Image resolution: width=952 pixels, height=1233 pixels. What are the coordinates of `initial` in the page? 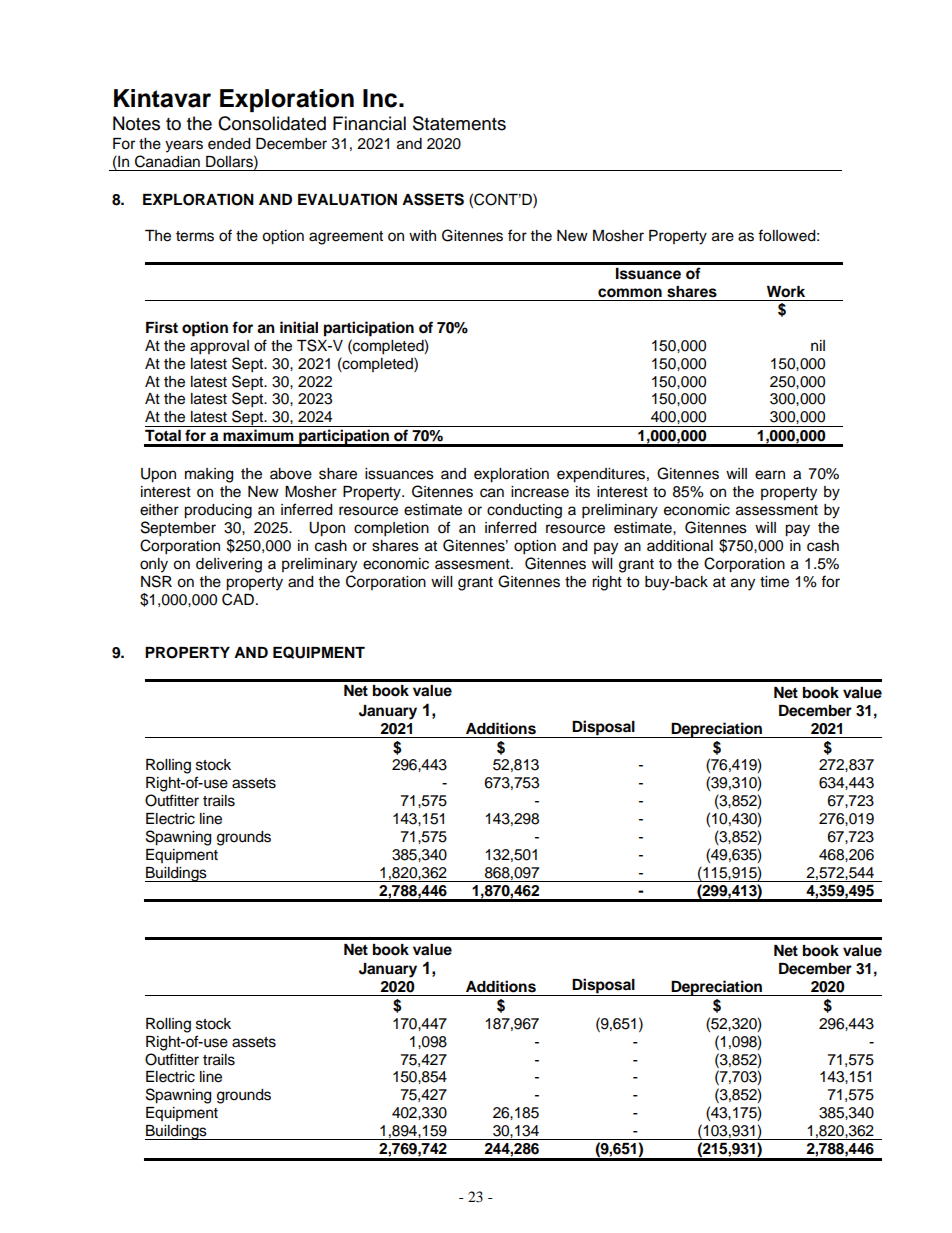 It's located at (299, 327).
